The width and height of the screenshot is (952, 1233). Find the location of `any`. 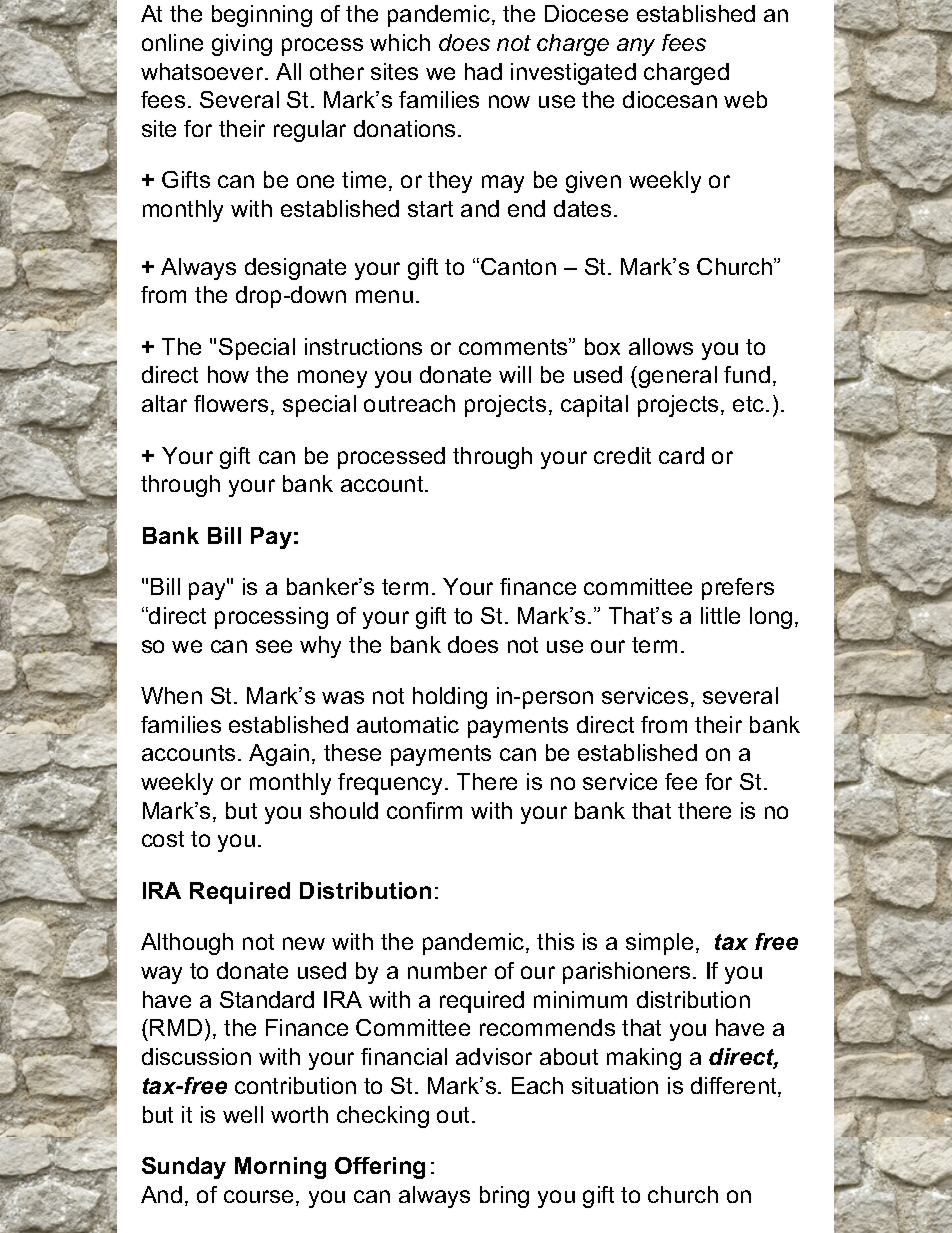

any is located at coordinates (636, 47).
